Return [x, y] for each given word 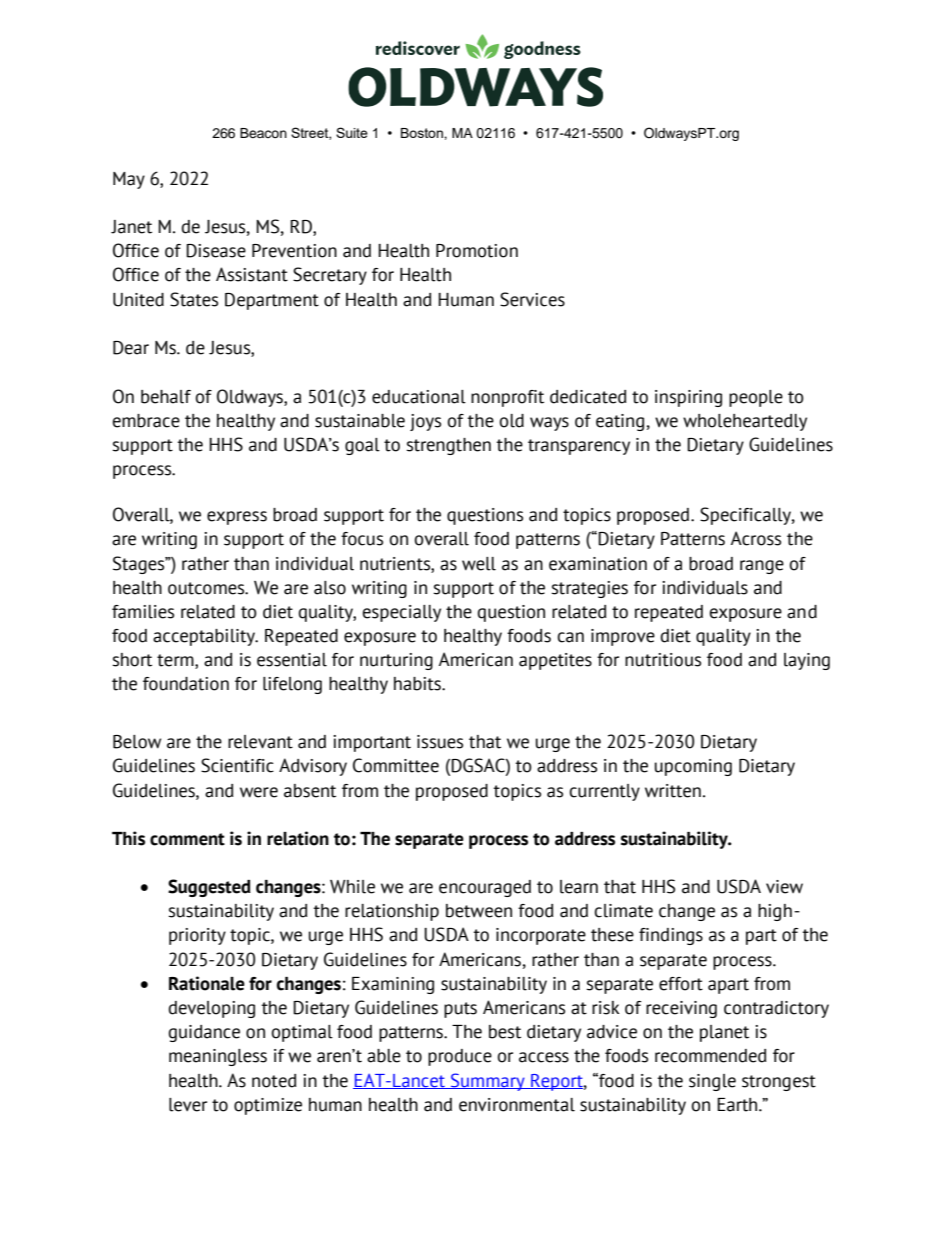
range [762, 567]
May [129, 180]
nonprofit [507, 398]
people [756, 398]
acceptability [205, 637]
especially [402, 613]
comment [187, 839]
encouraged [485, 888]
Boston [423, 133]
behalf [166, 397]
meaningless [218, 1057]
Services [532, 299]
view [784, 887]
